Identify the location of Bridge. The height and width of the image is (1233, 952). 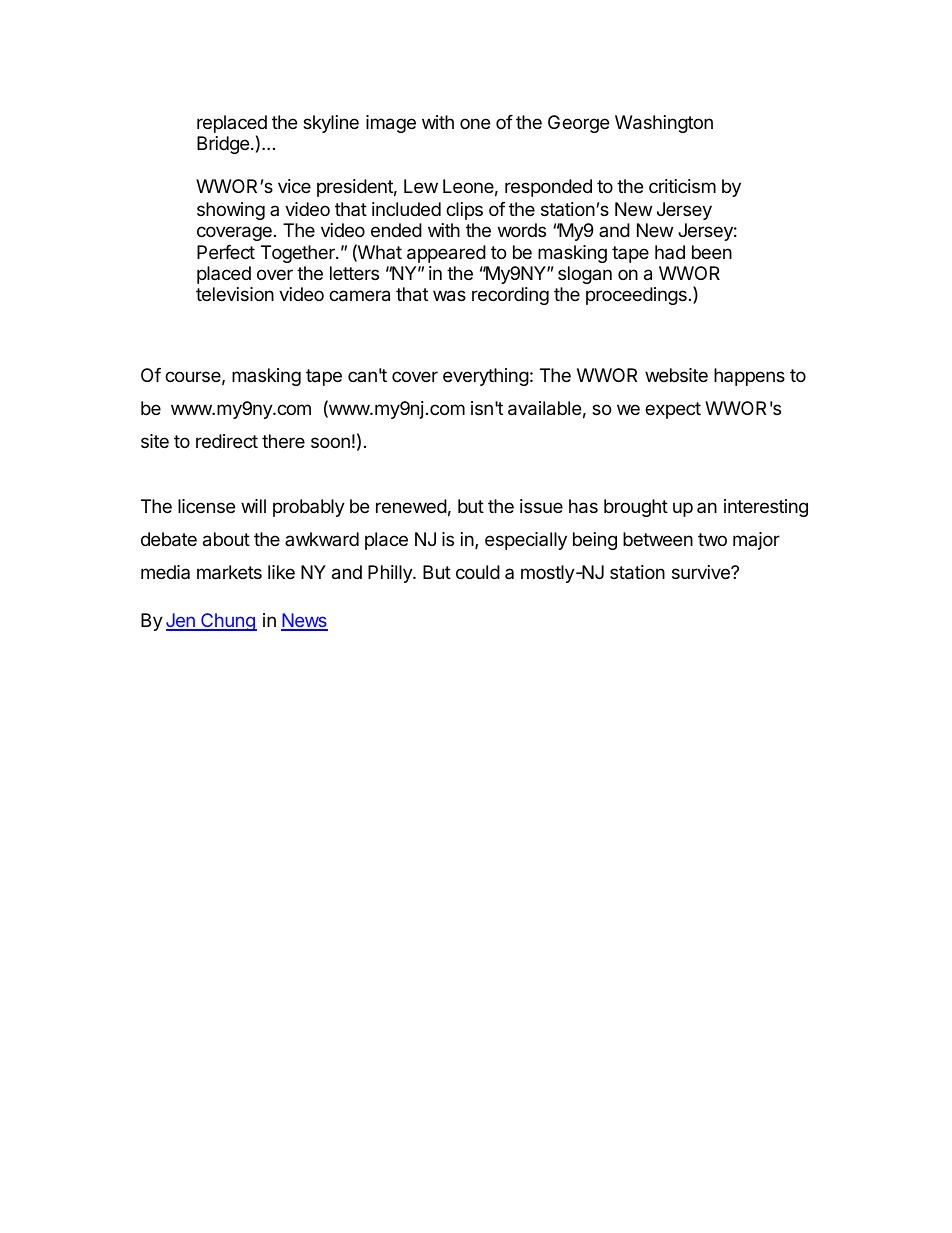
(223, 145).
